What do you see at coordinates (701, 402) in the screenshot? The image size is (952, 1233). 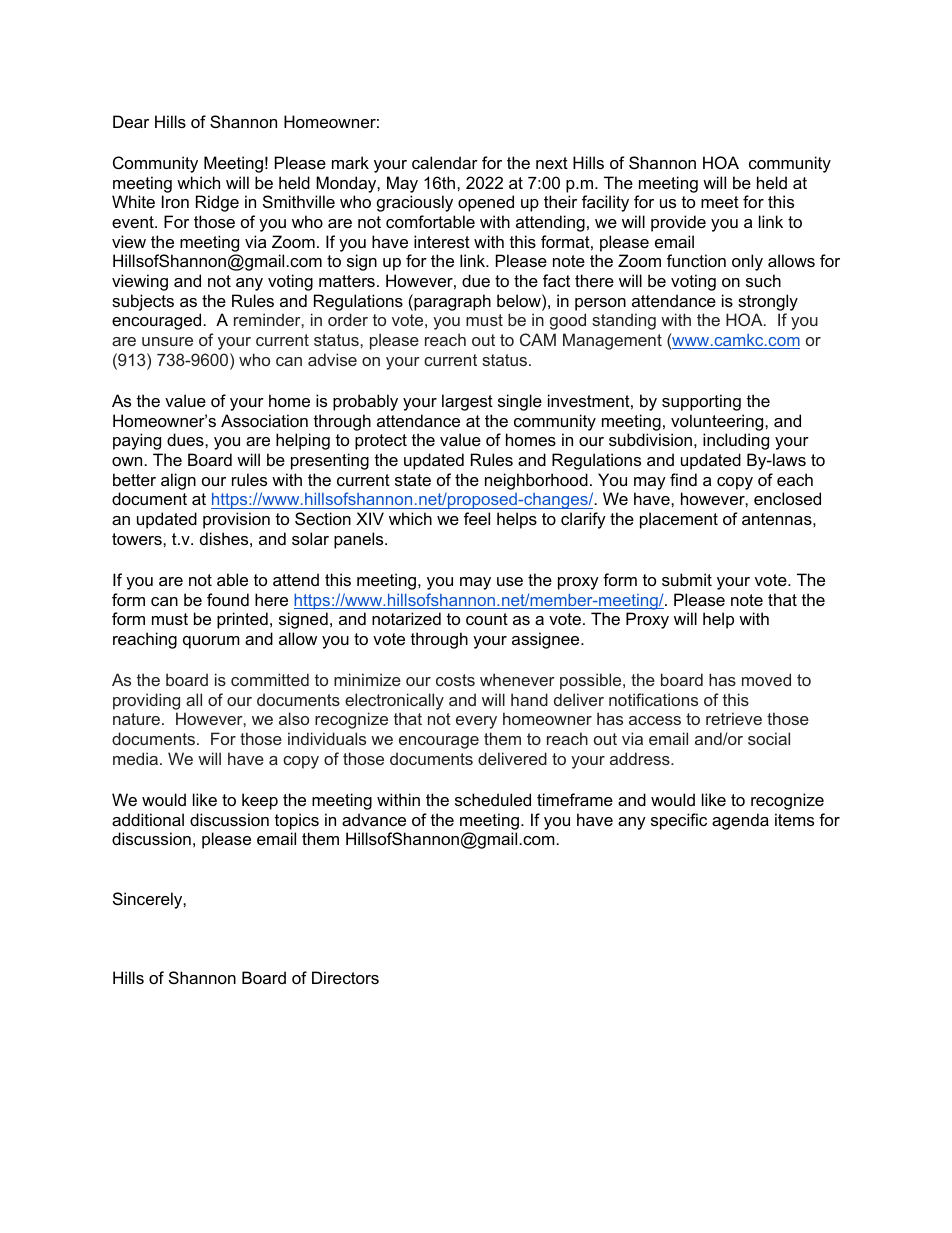 I see `supporting` at bounding box center [701, 402].
